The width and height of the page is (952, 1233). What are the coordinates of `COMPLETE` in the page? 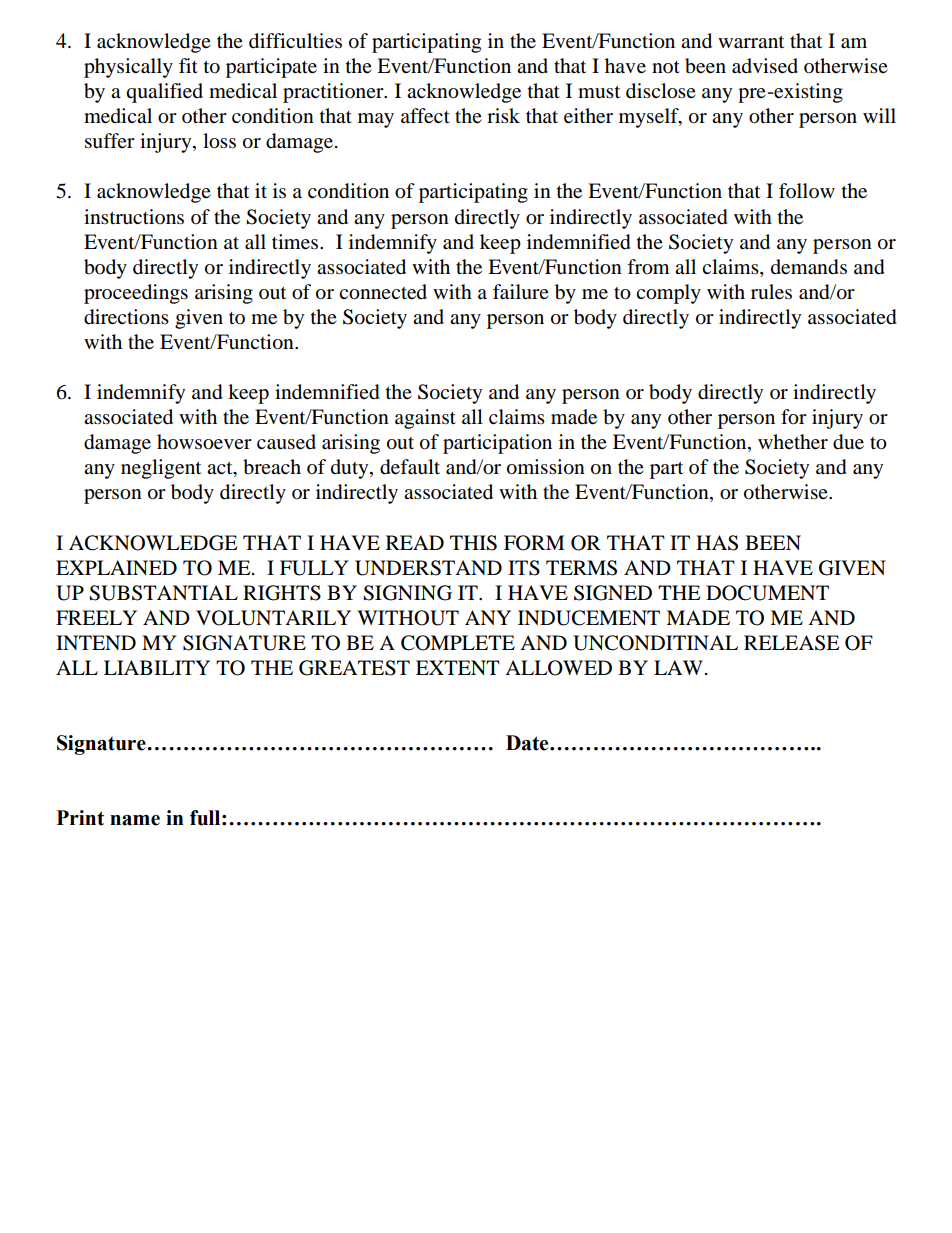 It's located at (458, 643).
